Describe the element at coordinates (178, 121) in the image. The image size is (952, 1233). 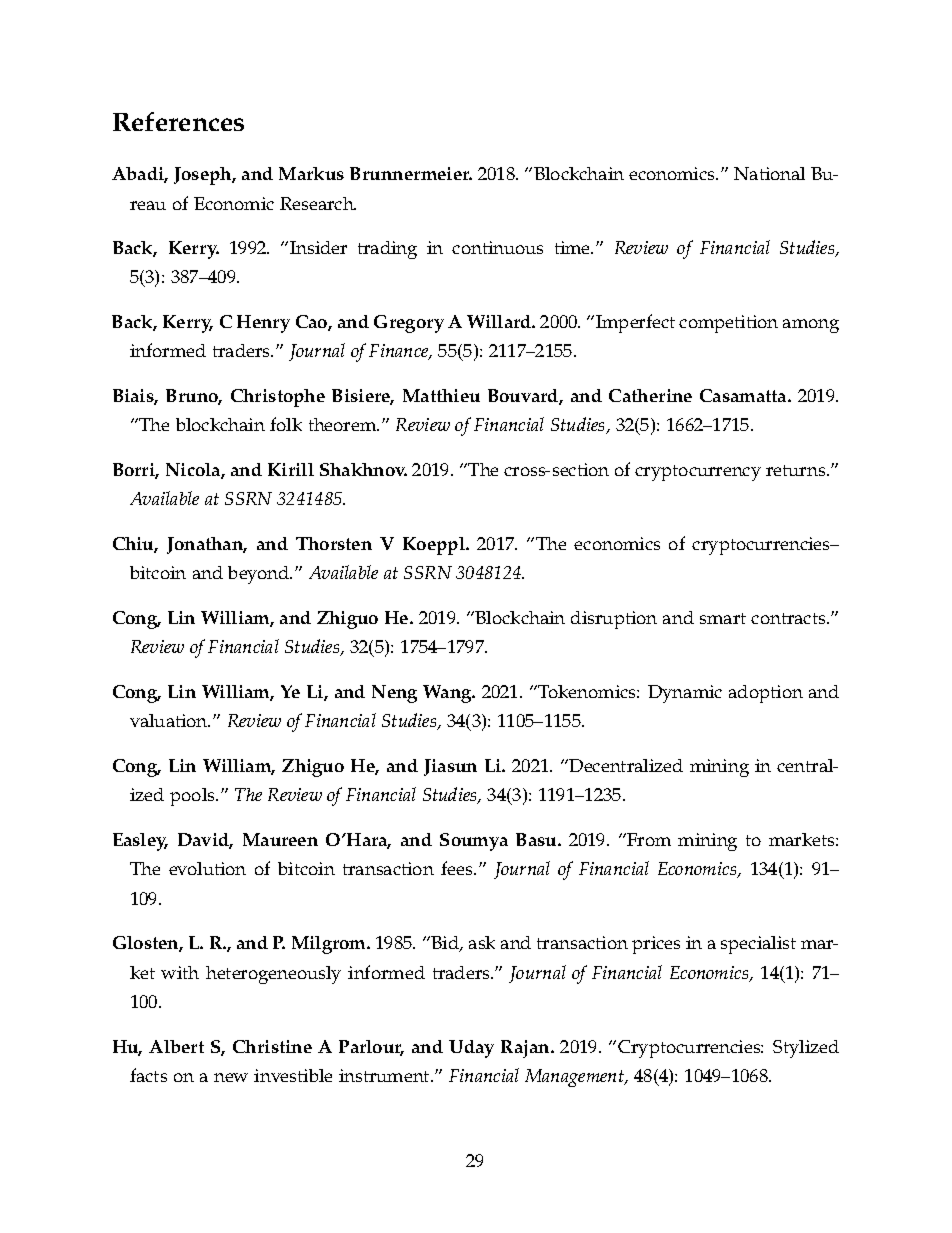
I see `References` at that location.
